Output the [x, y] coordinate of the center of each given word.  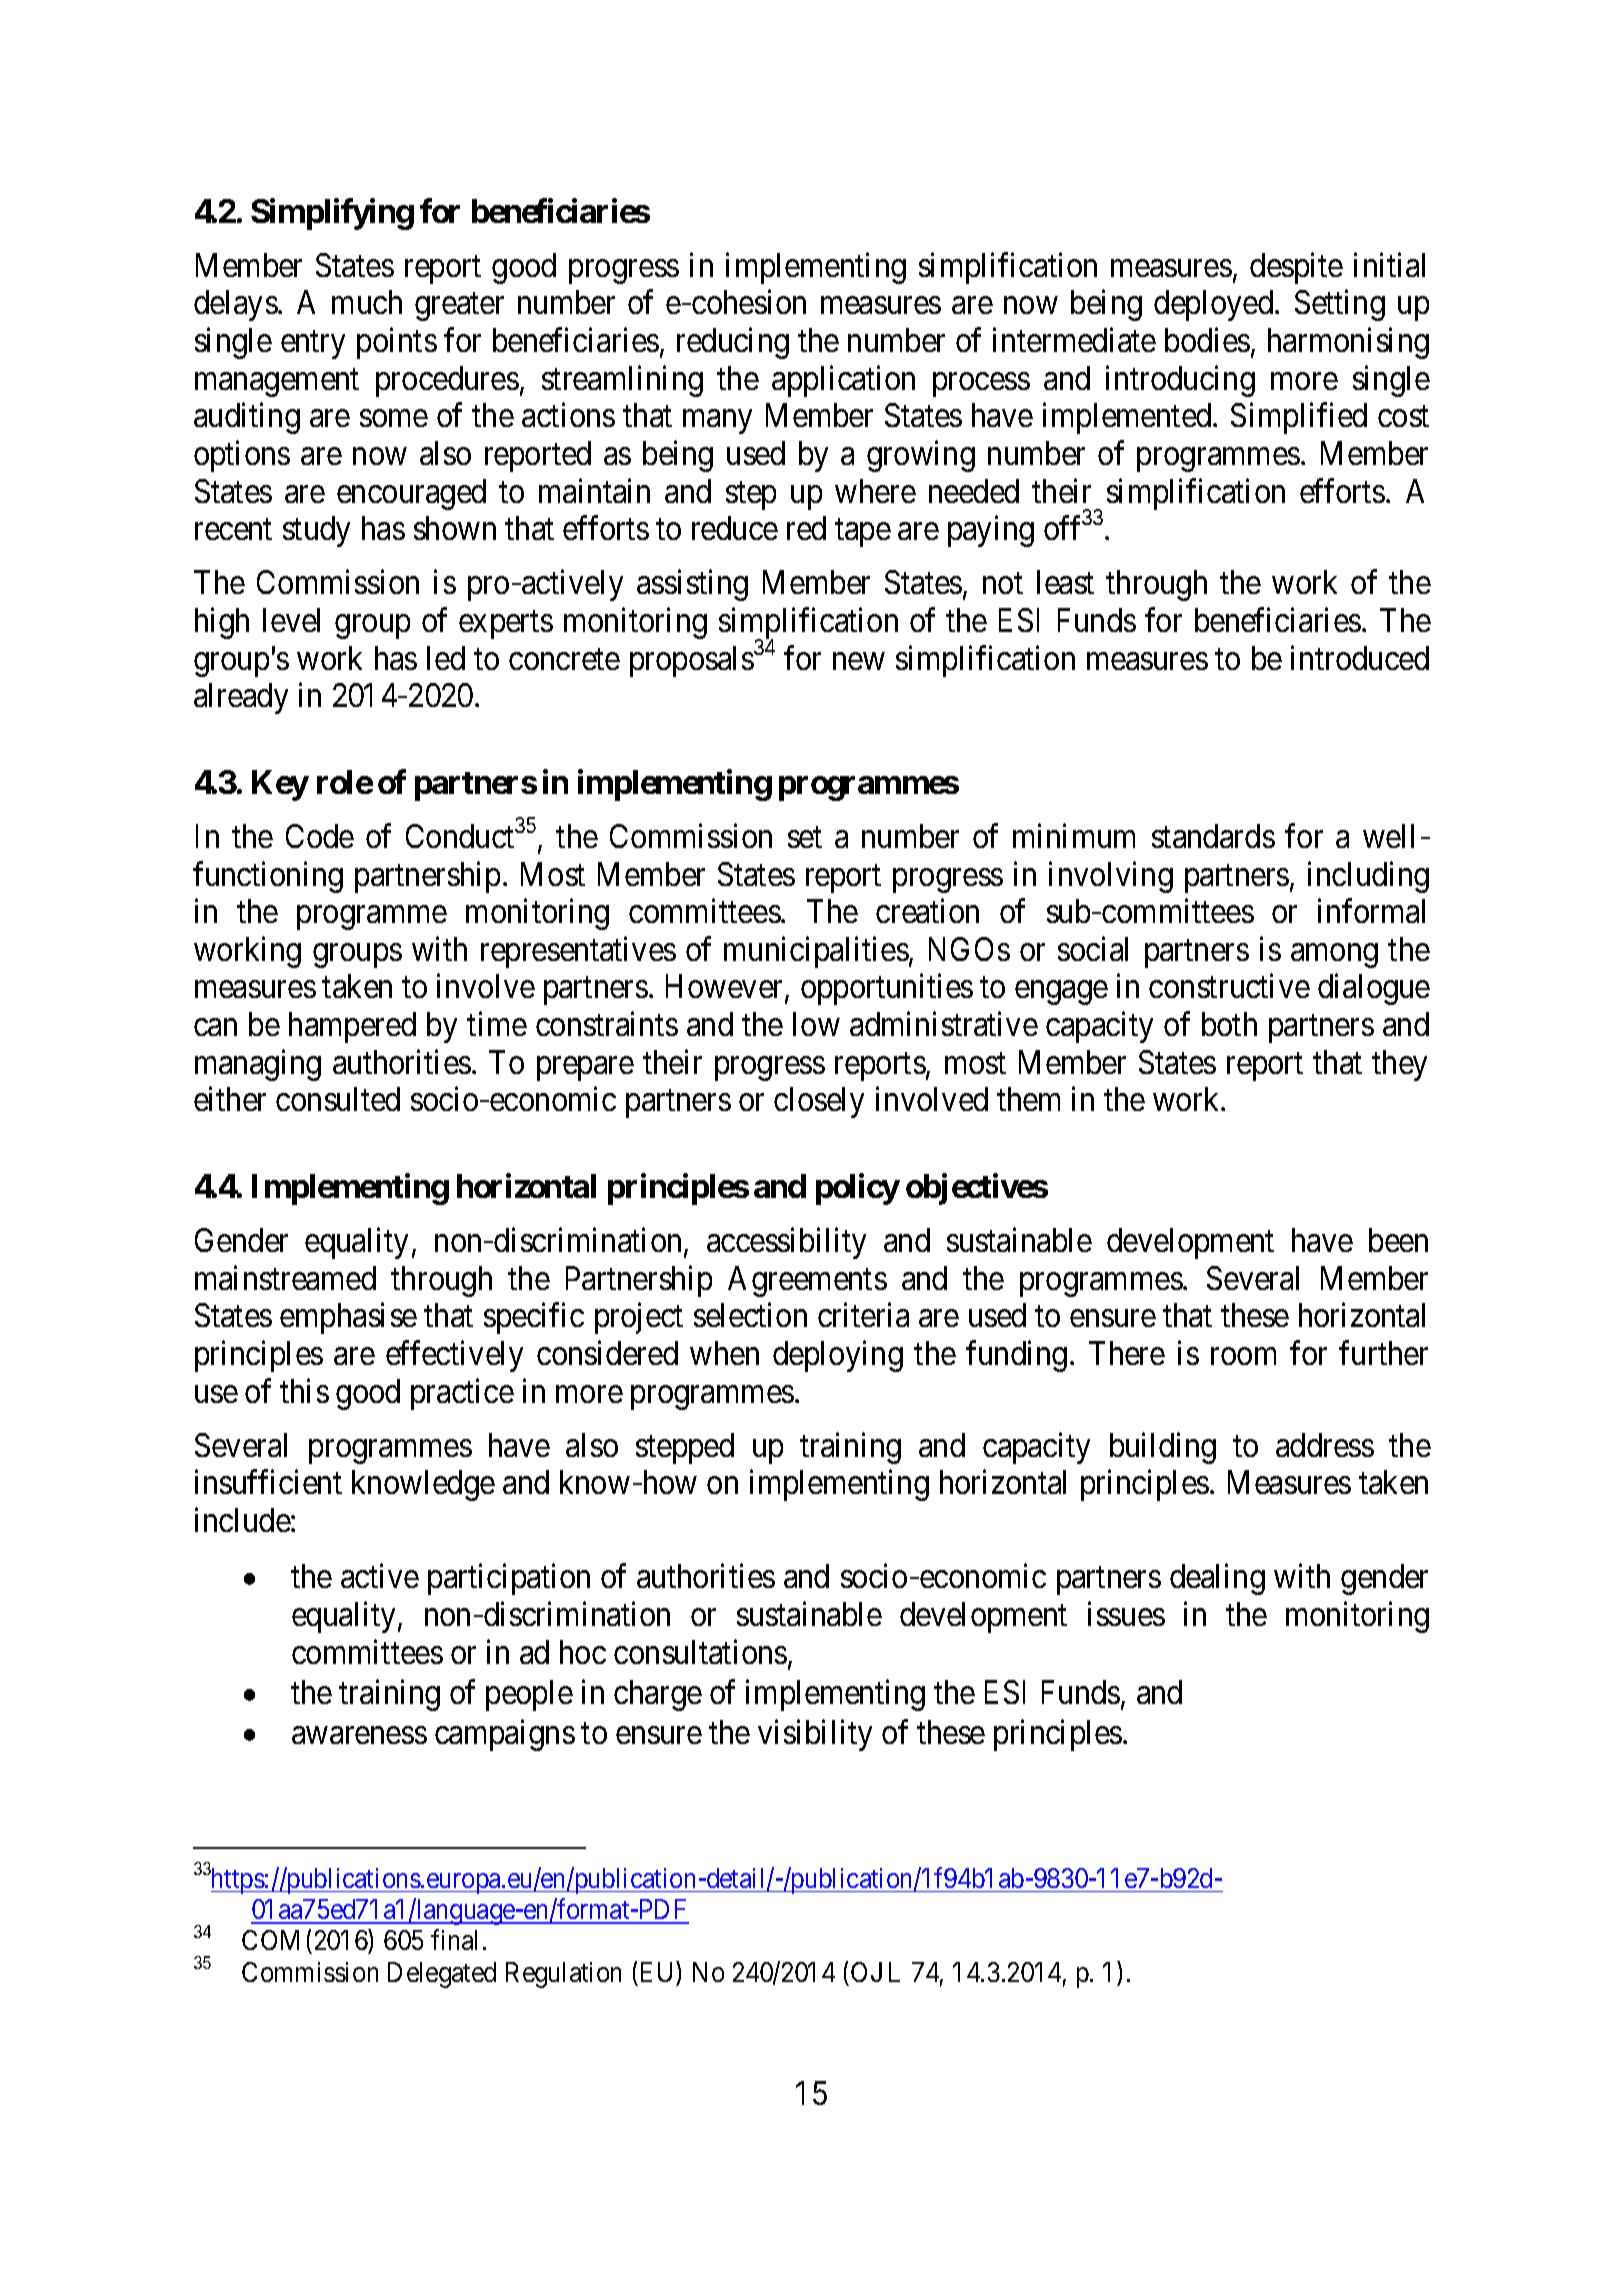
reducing [733, 343]
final [454, 1940]
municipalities [816, 952]
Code [320, 836]
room [1243, 1356]
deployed [1215, 305]
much [367, 302]
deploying [838, 1356]
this [304, 1390]
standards [1213, 836]
